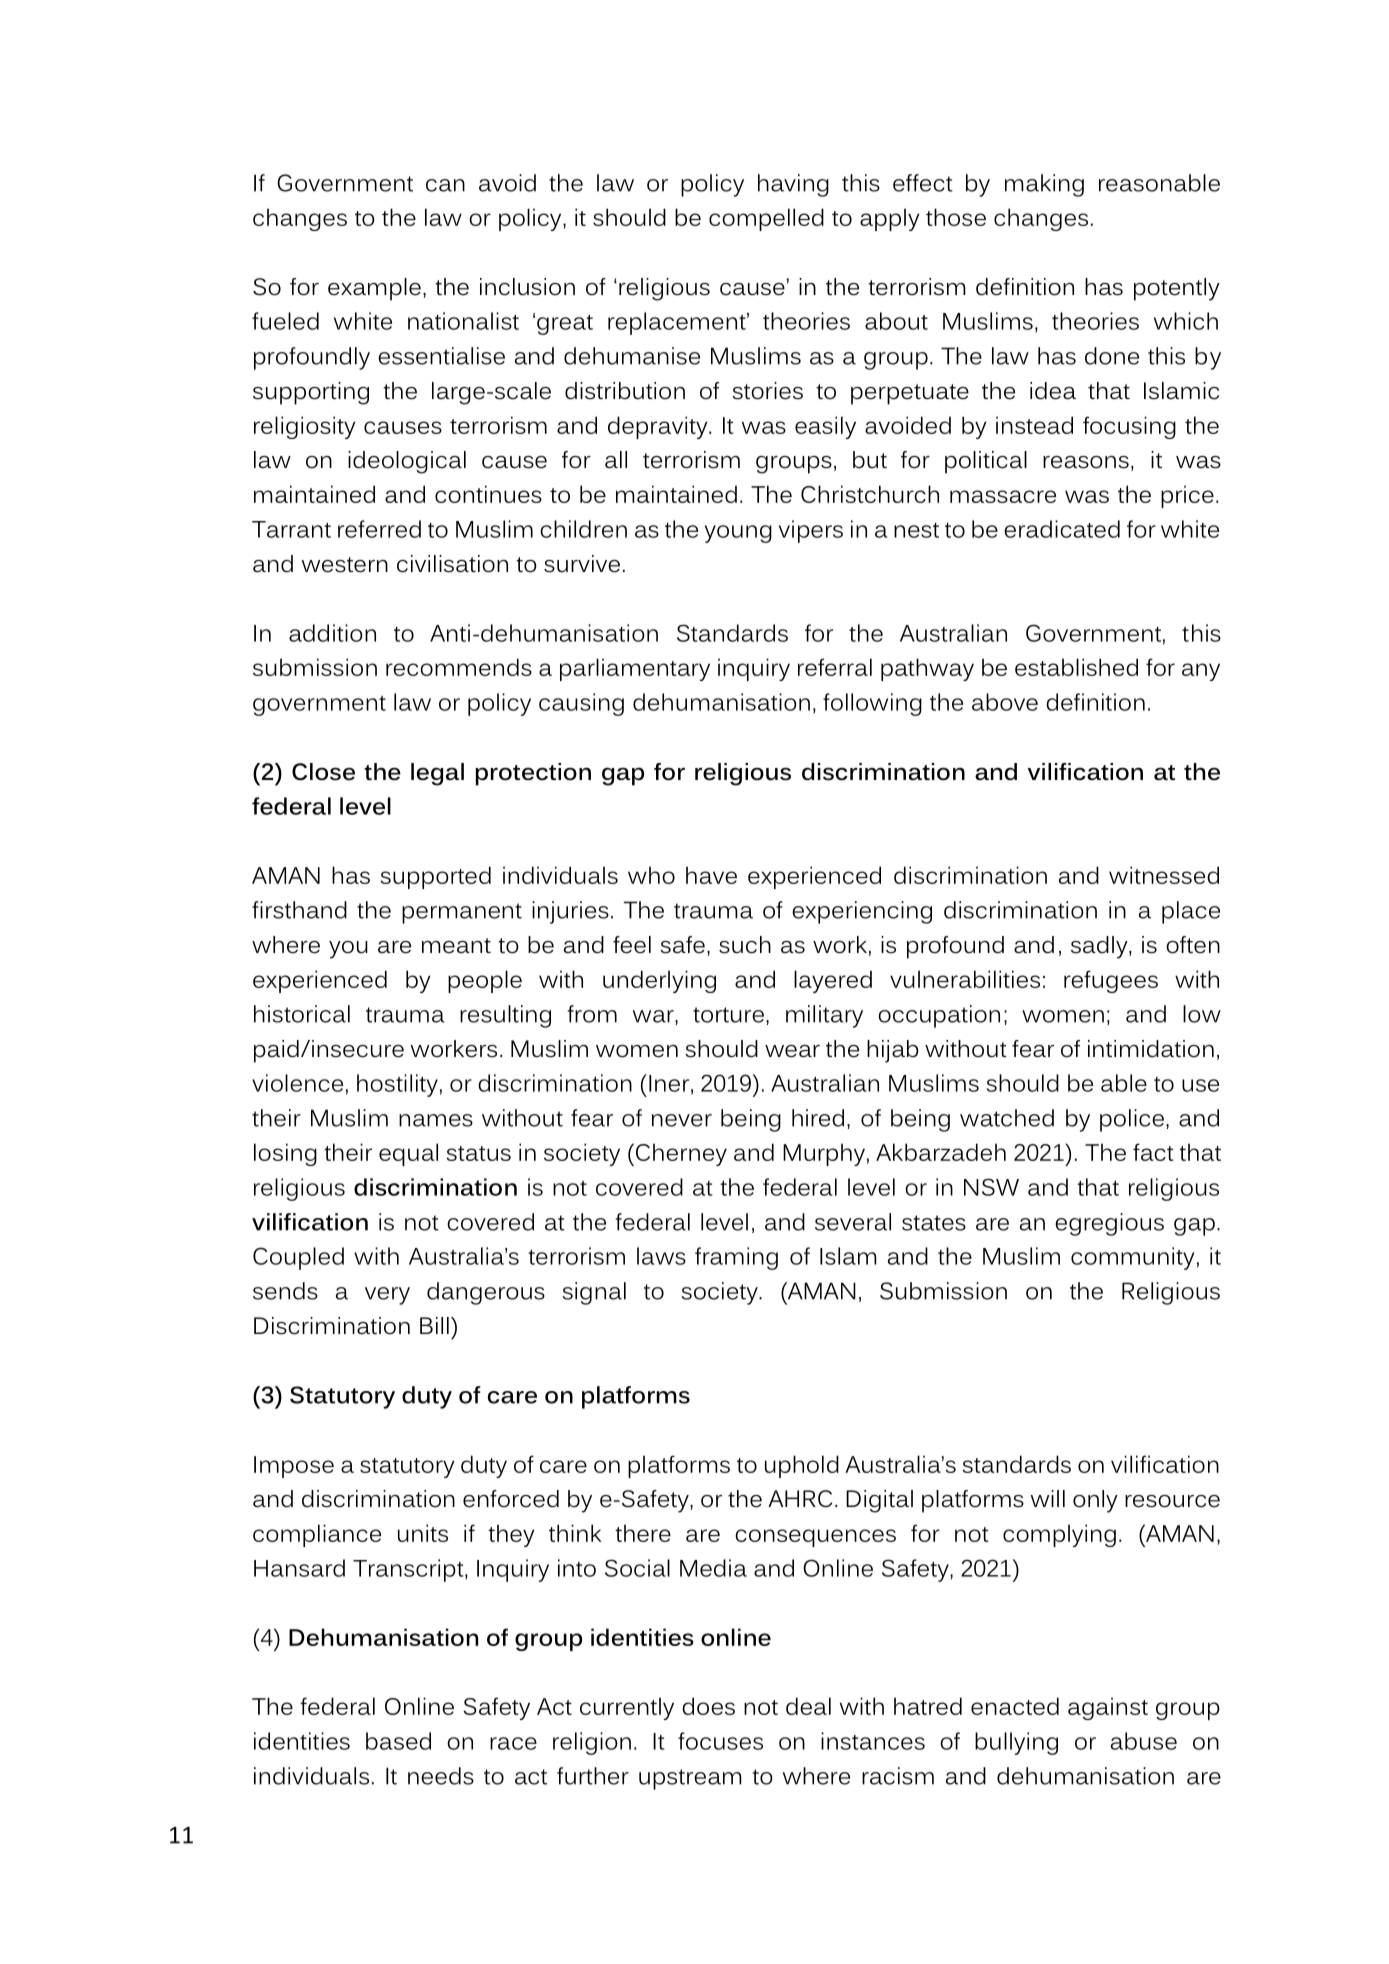 Image resolution: width=1389 pixels, height=1964 pixels. What do you see at coordinates (398, 1741) in the image?
I see `based` at bounding box center [398, 1741].
